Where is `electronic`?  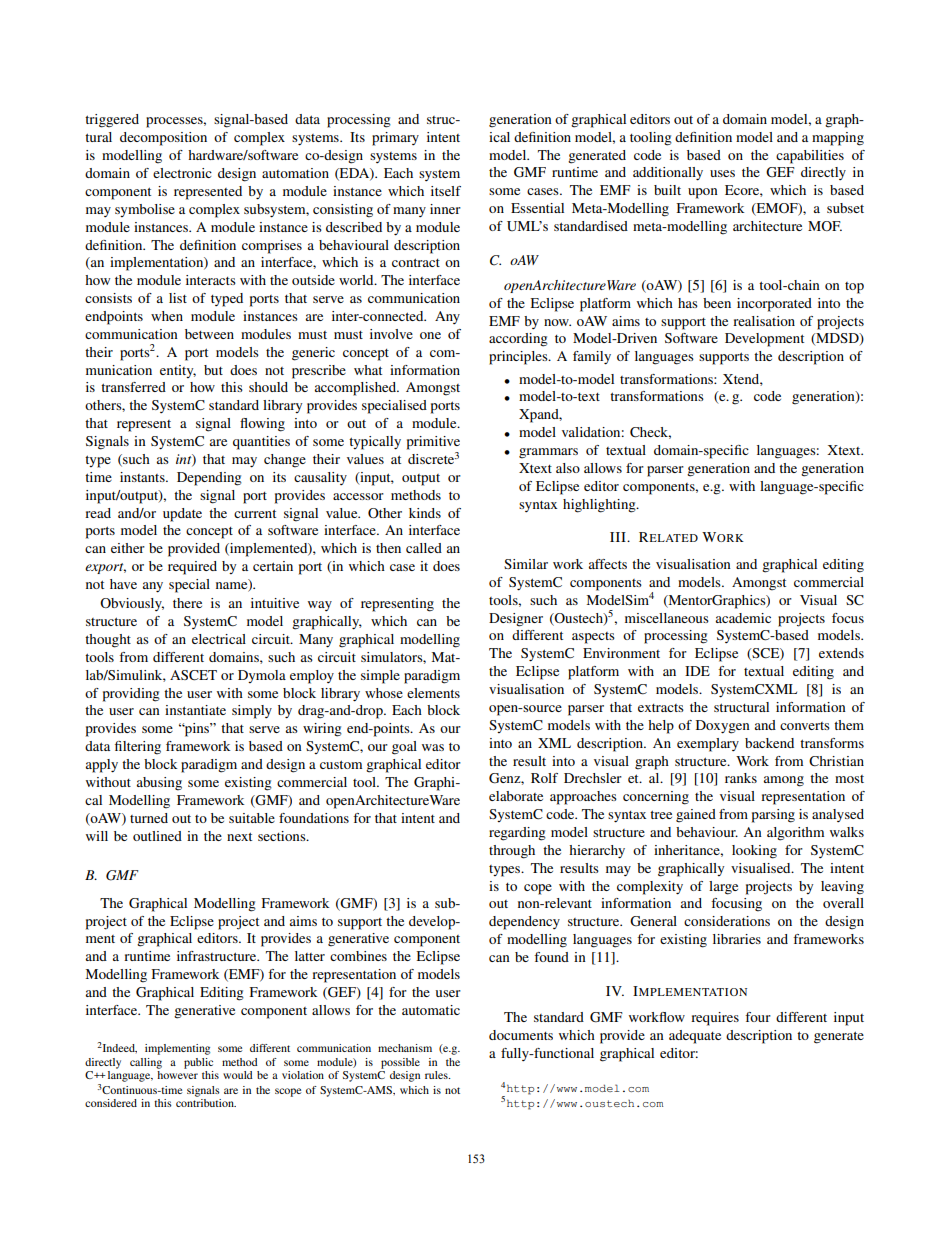
electronic is located at coordinates (182, 173).
